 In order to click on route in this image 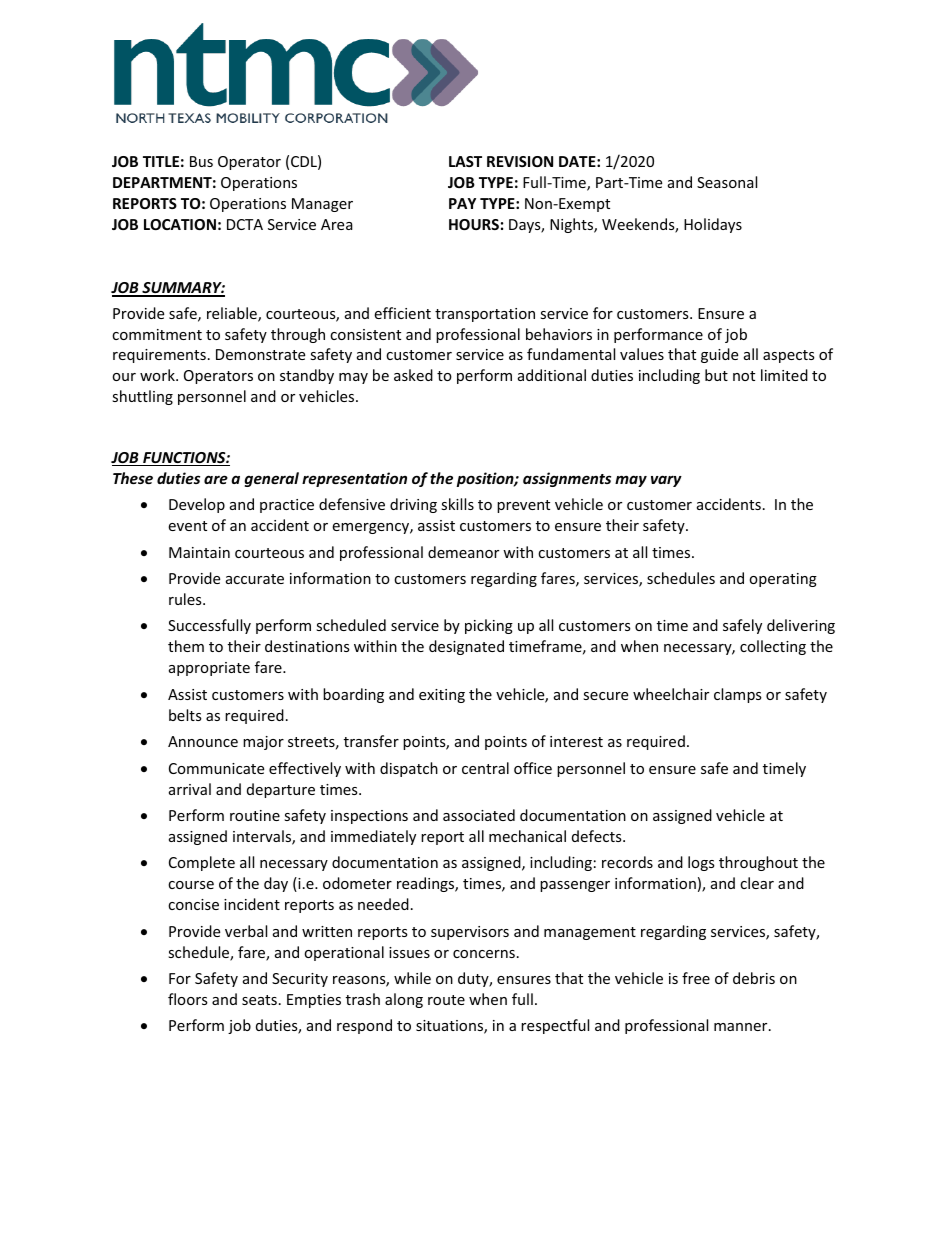, I will do `click(446, 1000)`.
